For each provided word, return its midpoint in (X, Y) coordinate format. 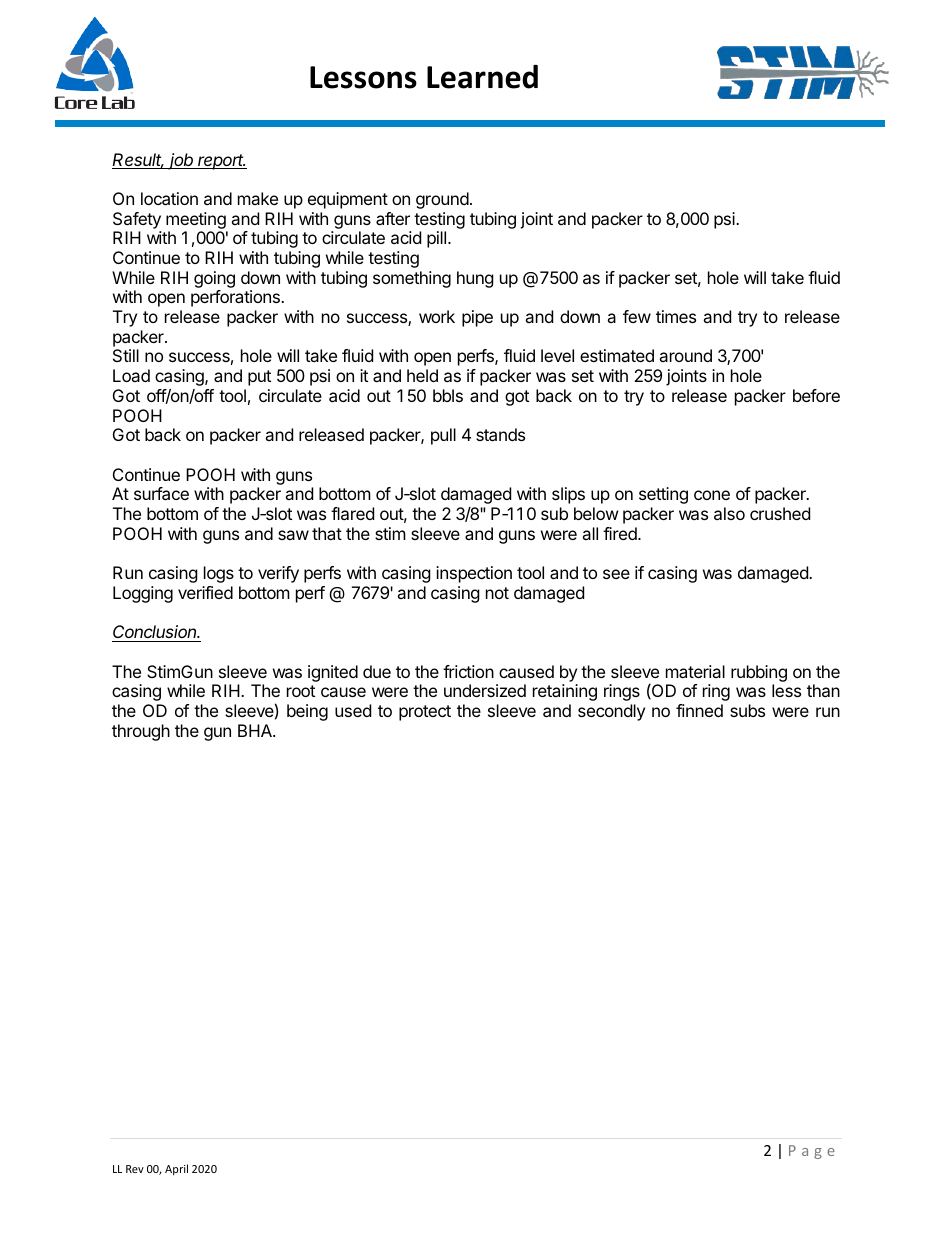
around (685, 355)
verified (205, 592)
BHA (256, 730)
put (259, 378)
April (176, 1169)
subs (747, 710)
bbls (448, 395)
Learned (482, 77)
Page (812, 1152)
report (221, 162)
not (497, 593)
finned (699, 710)
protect (425, 713)
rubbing (759, 673)
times (676, 316)
